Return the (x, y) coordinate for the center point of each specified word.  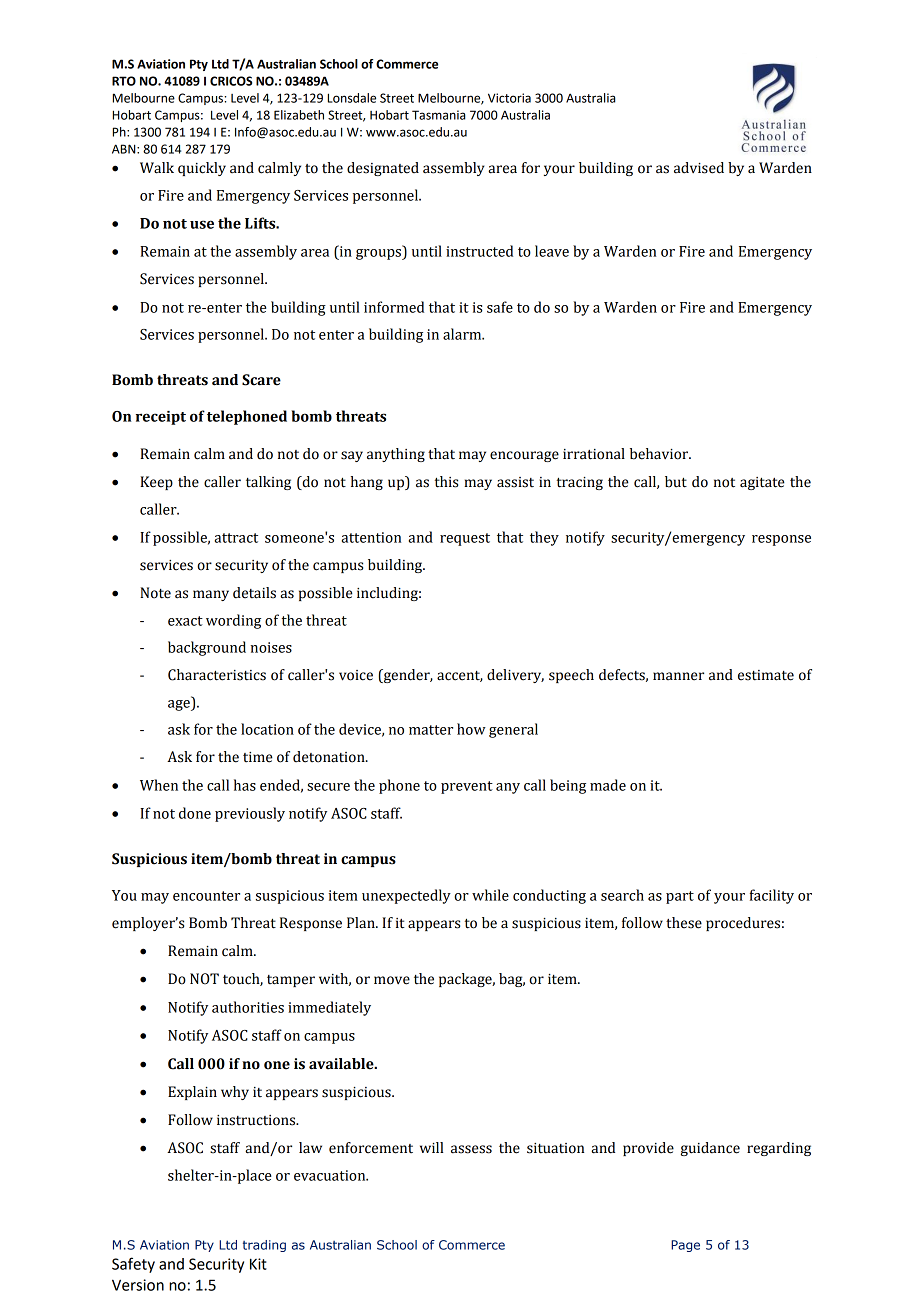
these (684, 923)
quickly (202, 169)
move (392, 980)
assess (471, 1149)
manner (678, 676)
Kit (258, 1264)
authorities (248, 1007)
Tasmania (438, 115)
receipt (161, 418)
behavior (660, 454)
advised (699, 168)
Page (685, 1246)
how (471, 729)
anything (396, 455)
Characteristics (217, 675)
